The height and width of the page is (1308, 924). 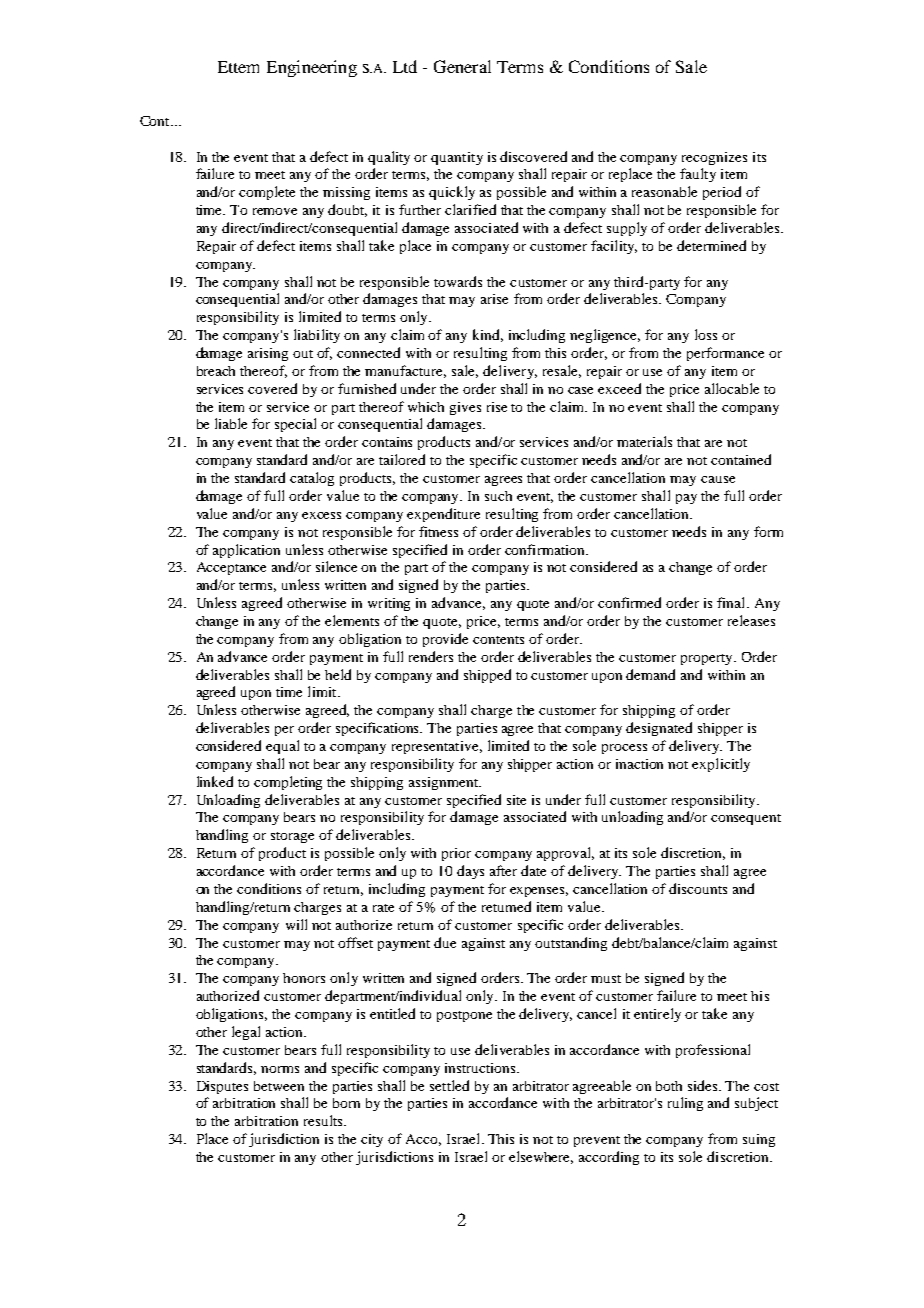 I want to click on General, so click(x=462, y=66).
